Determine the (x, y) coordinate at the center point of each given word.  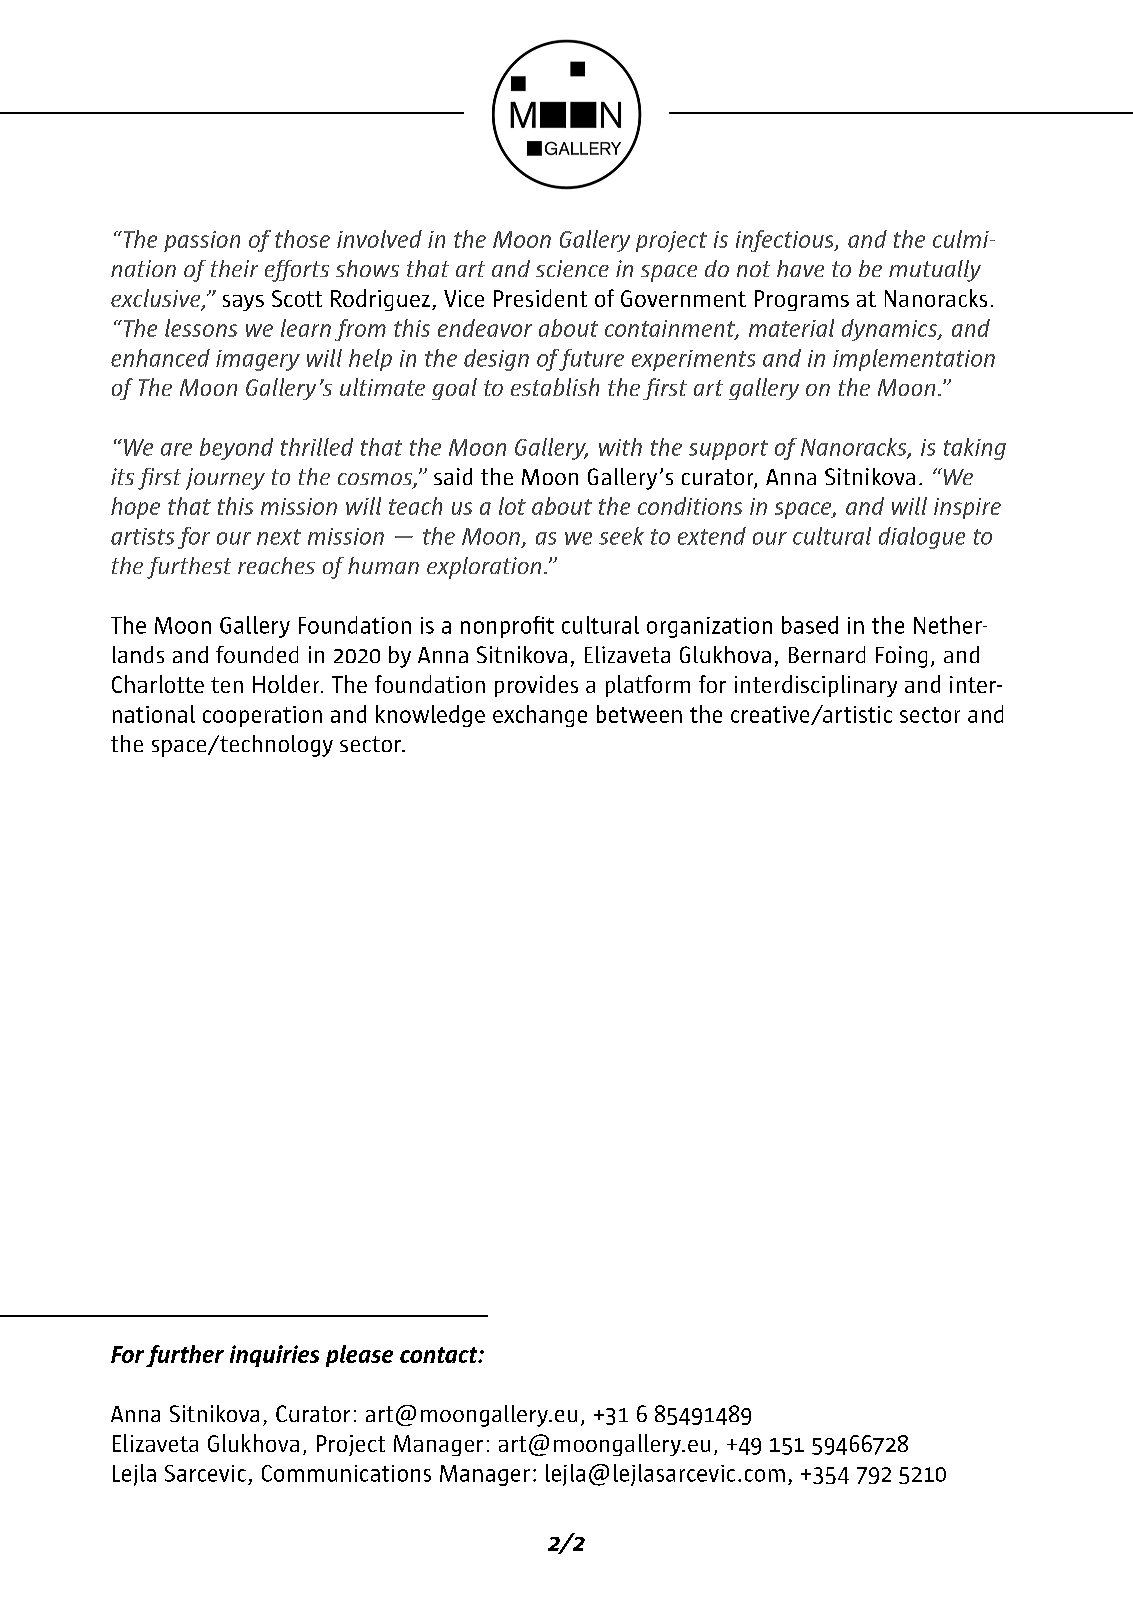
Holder (287, 684)
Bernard (827, 654)
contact (440, 1355)
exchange (540, 716)
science (572, 268)
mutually (935, 271)
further (185, 1356)
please (359, 1356)
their (234, 268)
